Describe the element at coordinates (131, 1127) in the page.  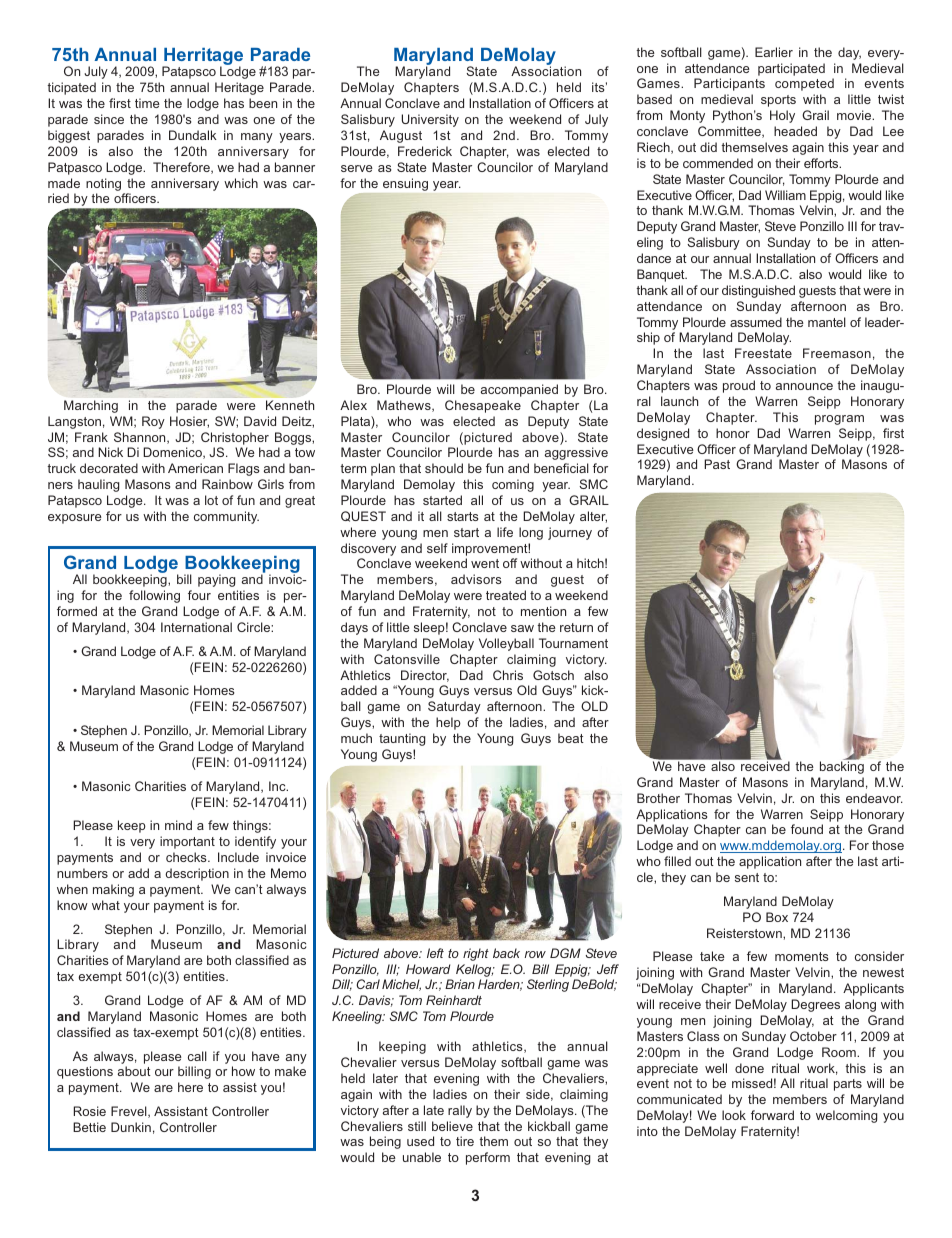
I see `Dunkin` at that location.
